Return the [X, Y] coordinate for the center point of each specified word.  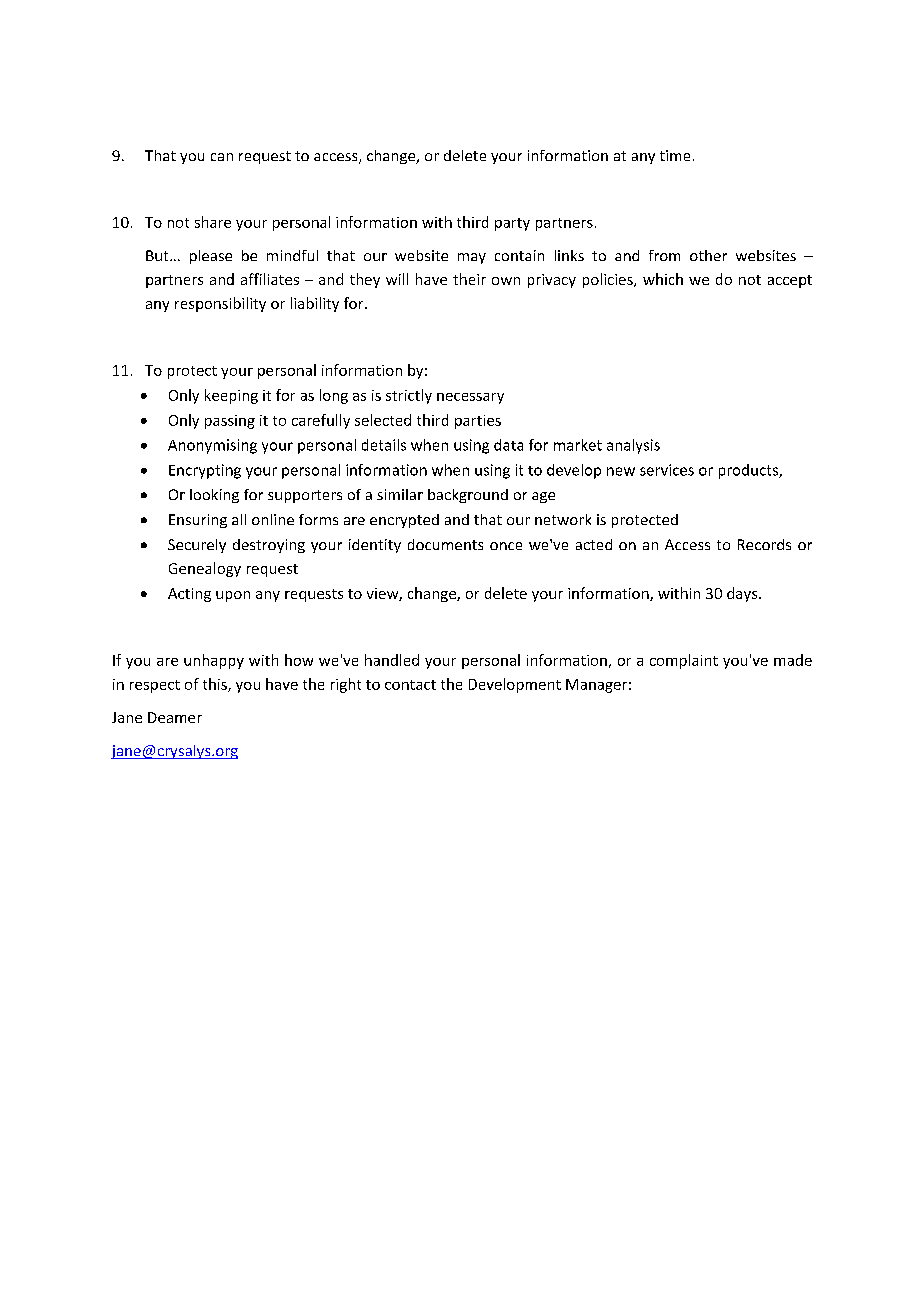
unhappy [214, 661]
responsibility [220, 304]
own [506, 281]
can [222, 157]
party [512, 224]
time [675, 155]
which [663, 279]
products [749, 471]
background [468, 496]
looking [214, 496]
